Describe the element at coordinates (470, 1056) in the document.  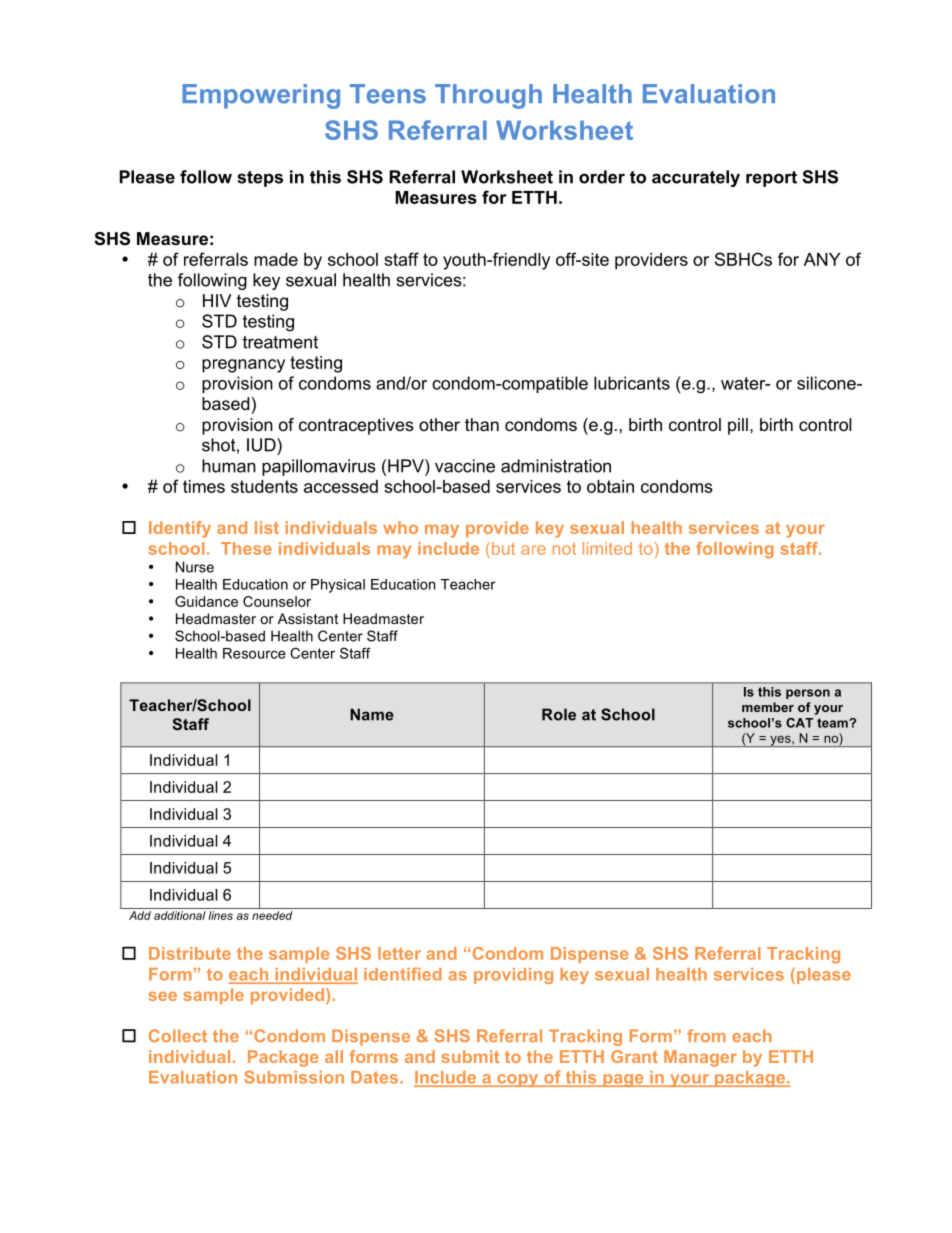
I see `submit` at that location.
